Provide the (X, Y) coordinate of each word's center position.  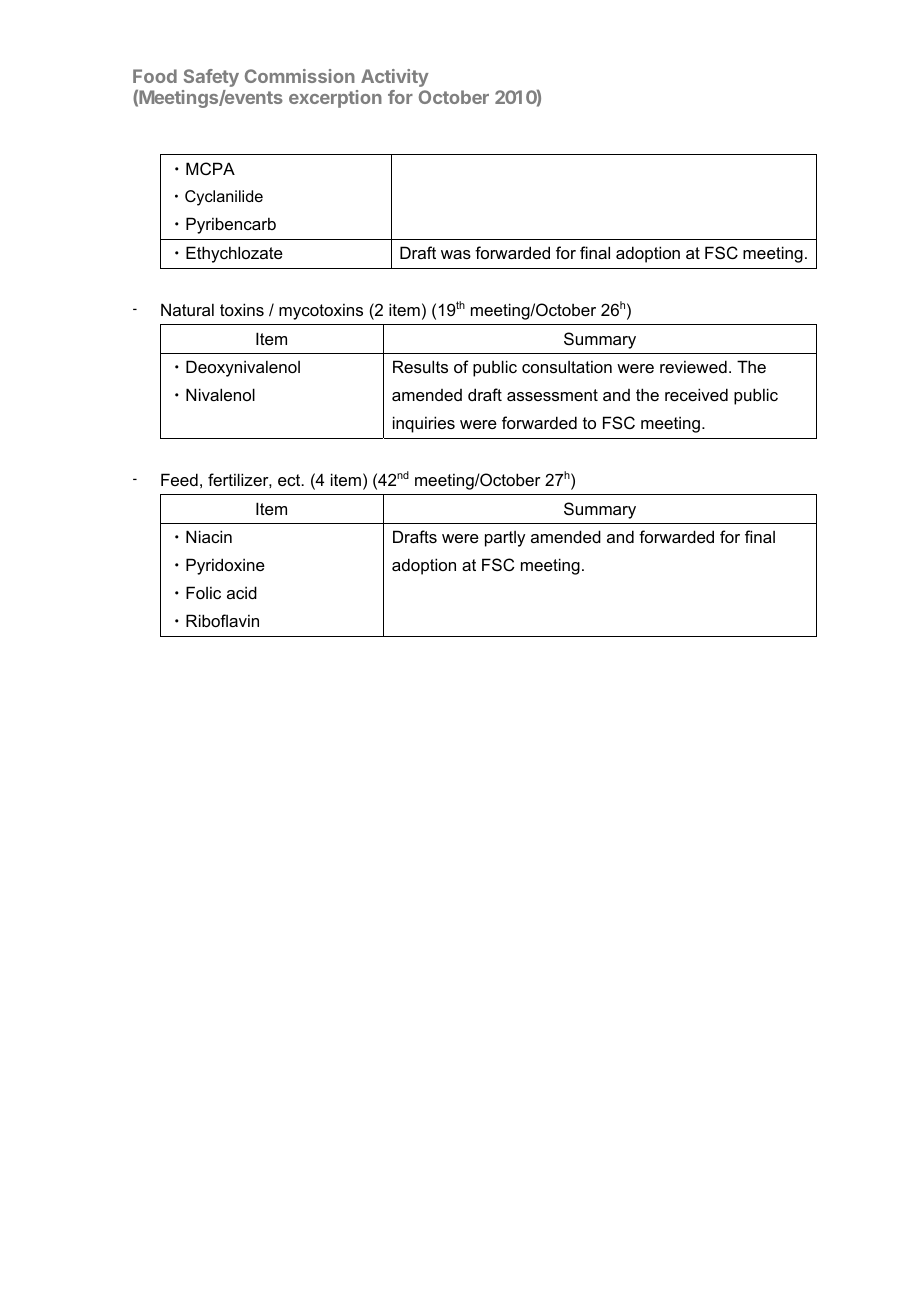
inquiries (424, 424)
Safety (211, 78)
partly (505, 539)
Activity (395, 78)
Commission (300, 76)
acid (242, 592)
